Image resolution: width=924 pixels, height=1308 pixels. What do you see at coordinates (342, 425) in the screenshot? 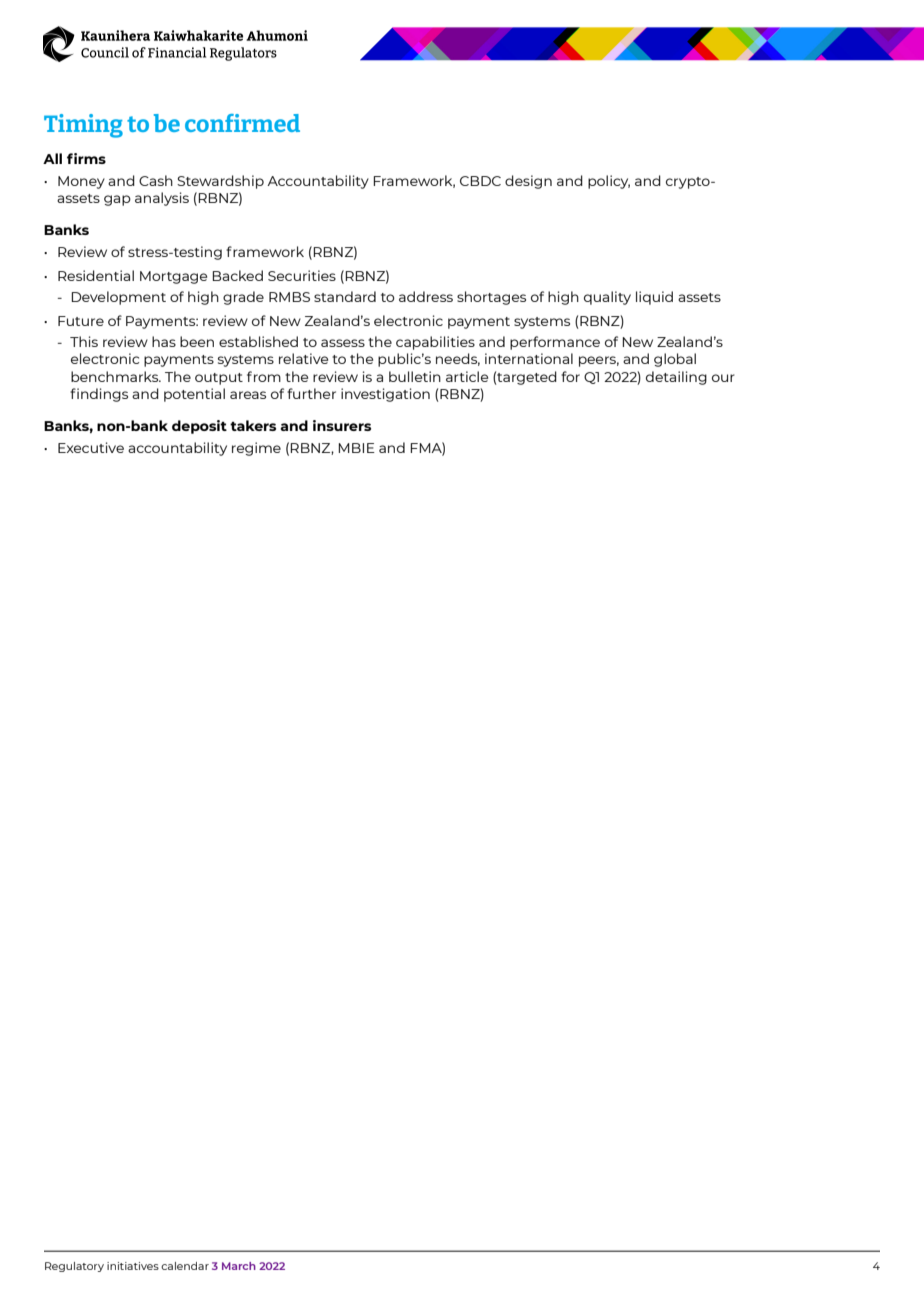
I see `insurers` at bounding box center [342, 425].
